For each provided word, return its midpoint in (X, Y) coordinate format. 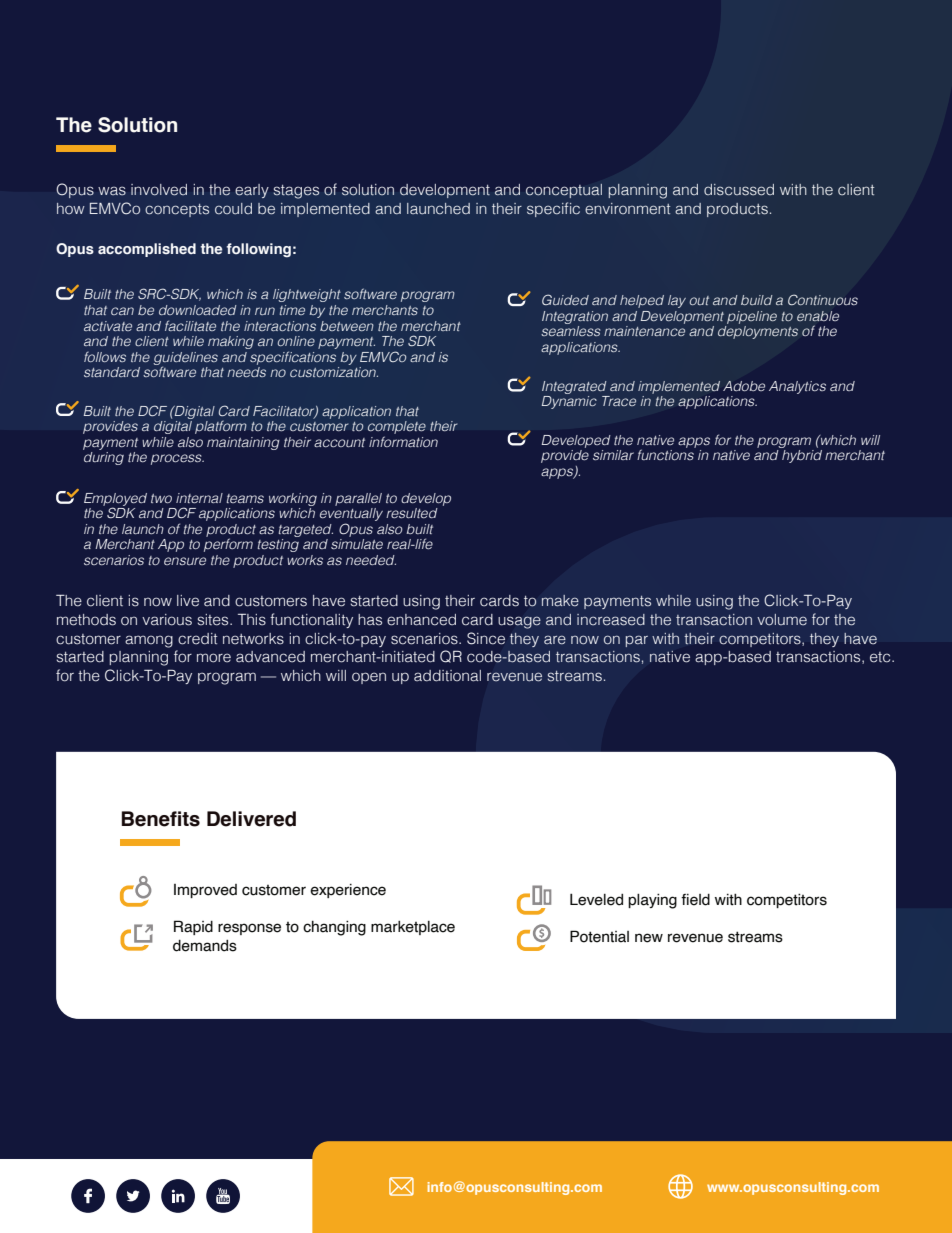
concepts (177, 210)
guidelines (185, 359)
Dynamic (569, 402)
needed (371, 560)
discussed (739, 190)
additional (447, 676)
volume (782, 620)
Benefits (161, 819)
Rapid (193, 927)
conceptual (564, 191)
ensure (185, 561)
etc (881, 657)
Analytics (797, 387)
